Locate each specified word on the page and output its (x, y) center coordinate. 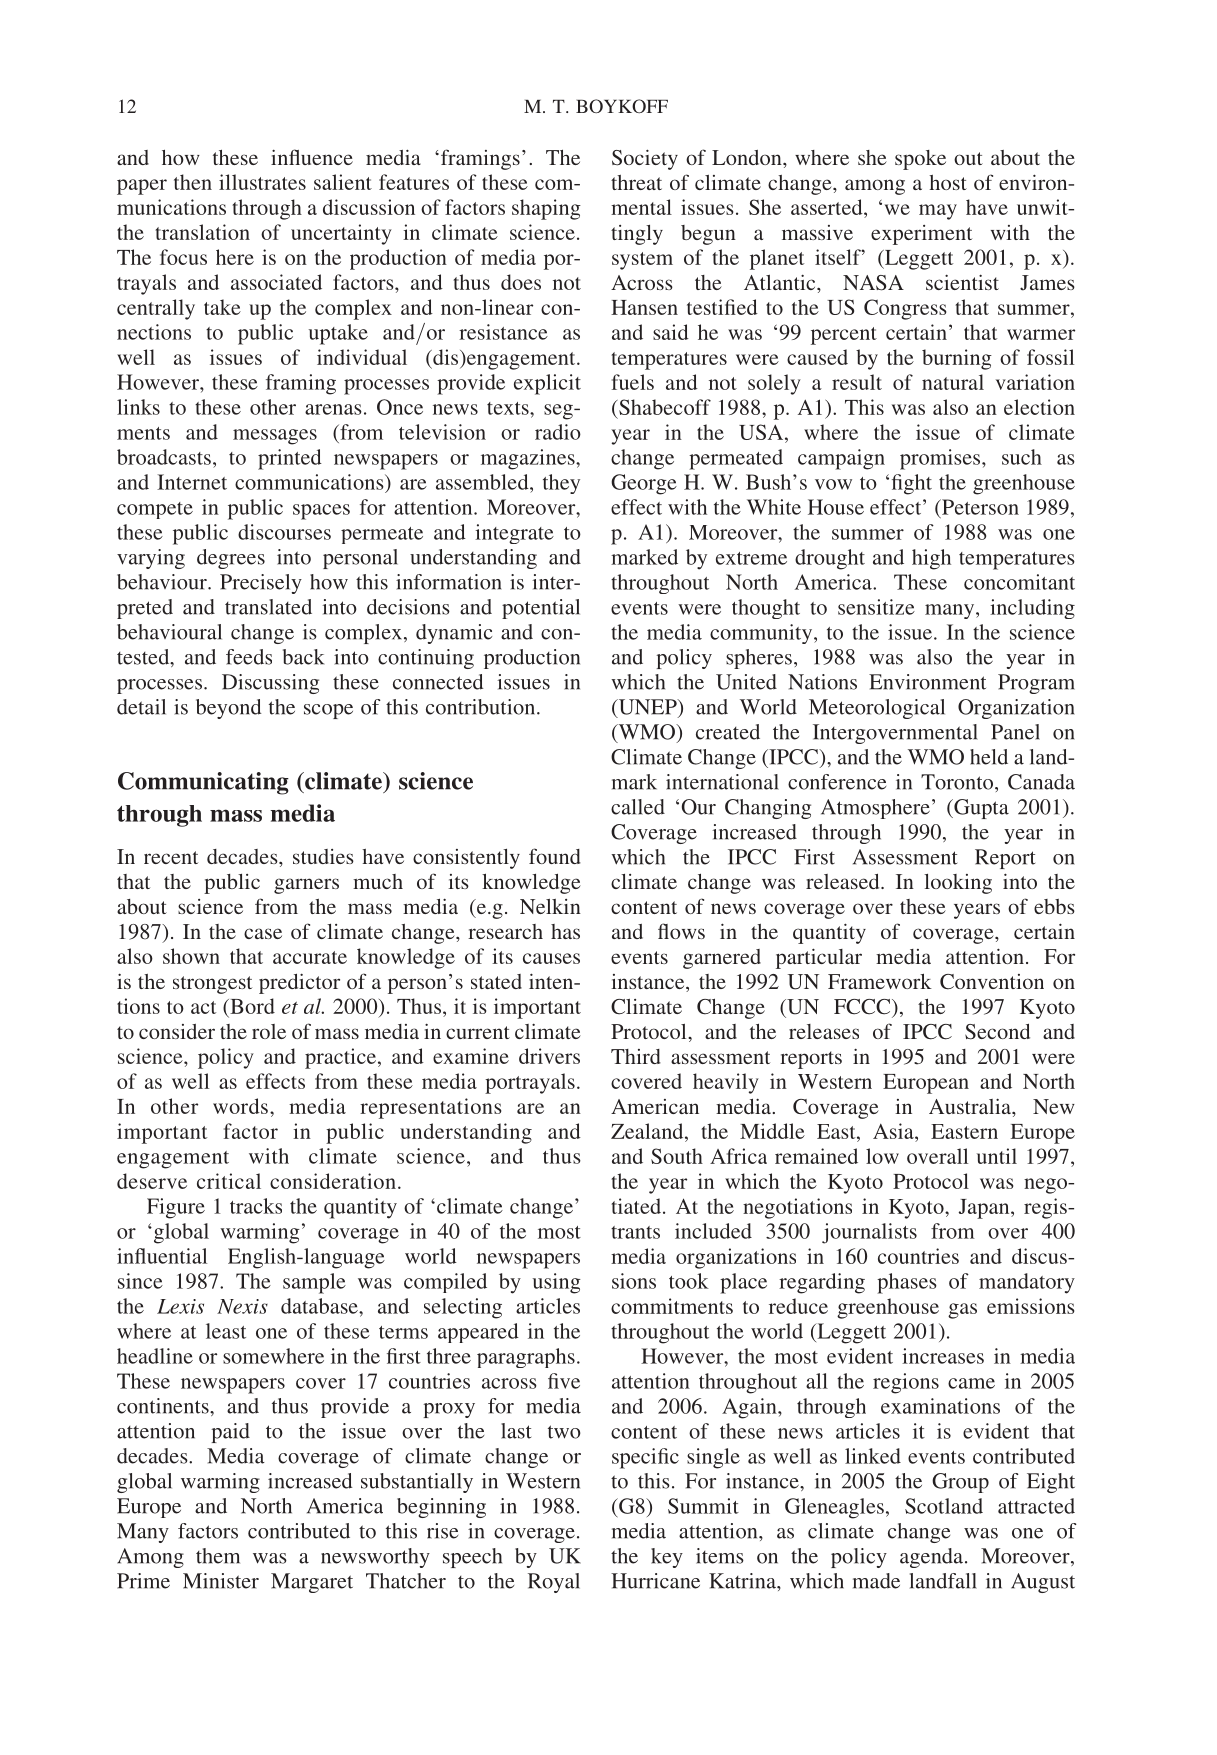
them (218, 1556)
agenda (931, 1558)
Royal (554, 1583)
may (938, 212)
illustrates (262, 182)
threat (636, 182)
